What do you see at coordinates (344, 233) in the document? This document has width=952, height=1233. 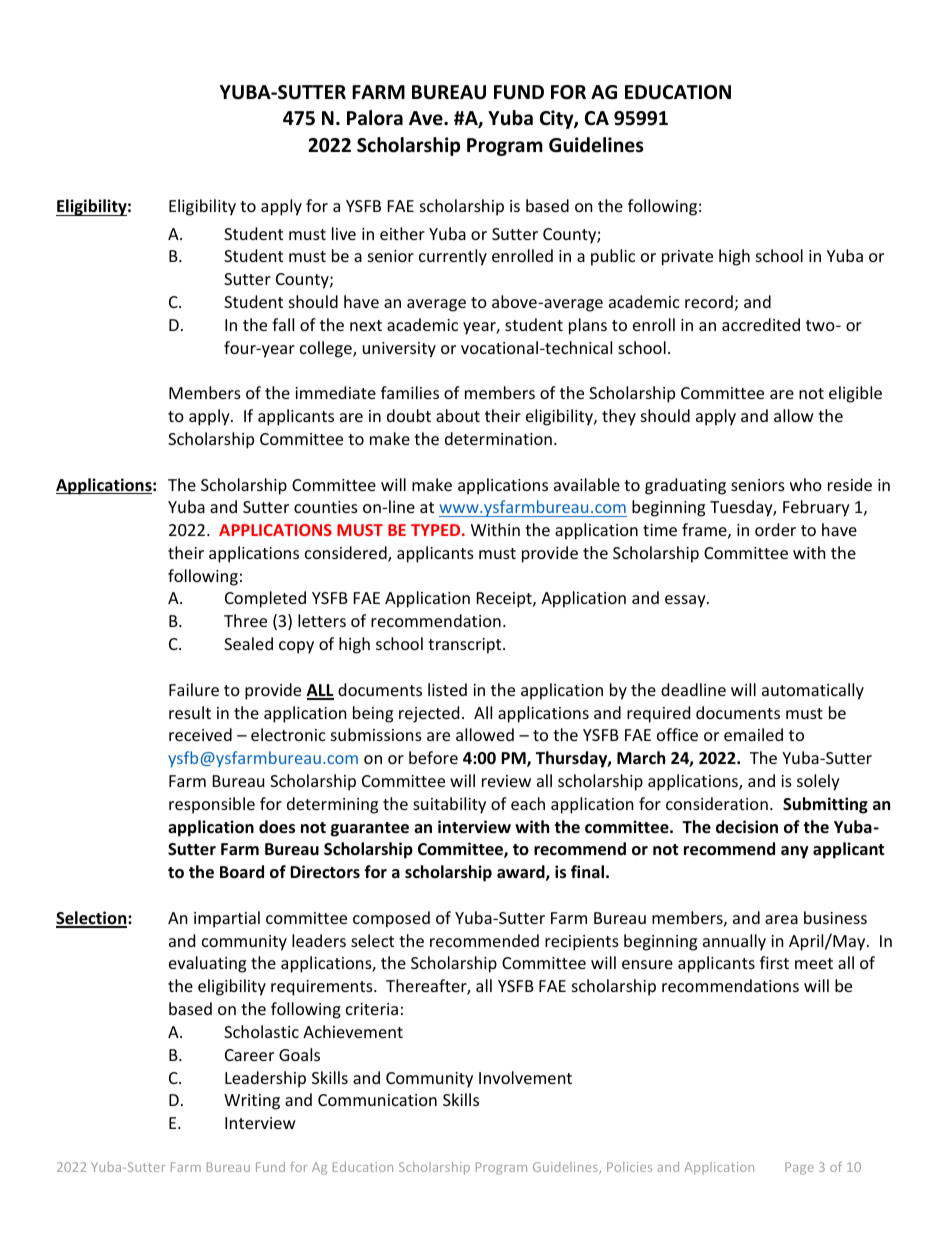 I see `live` at bounding box center [344, 233].
